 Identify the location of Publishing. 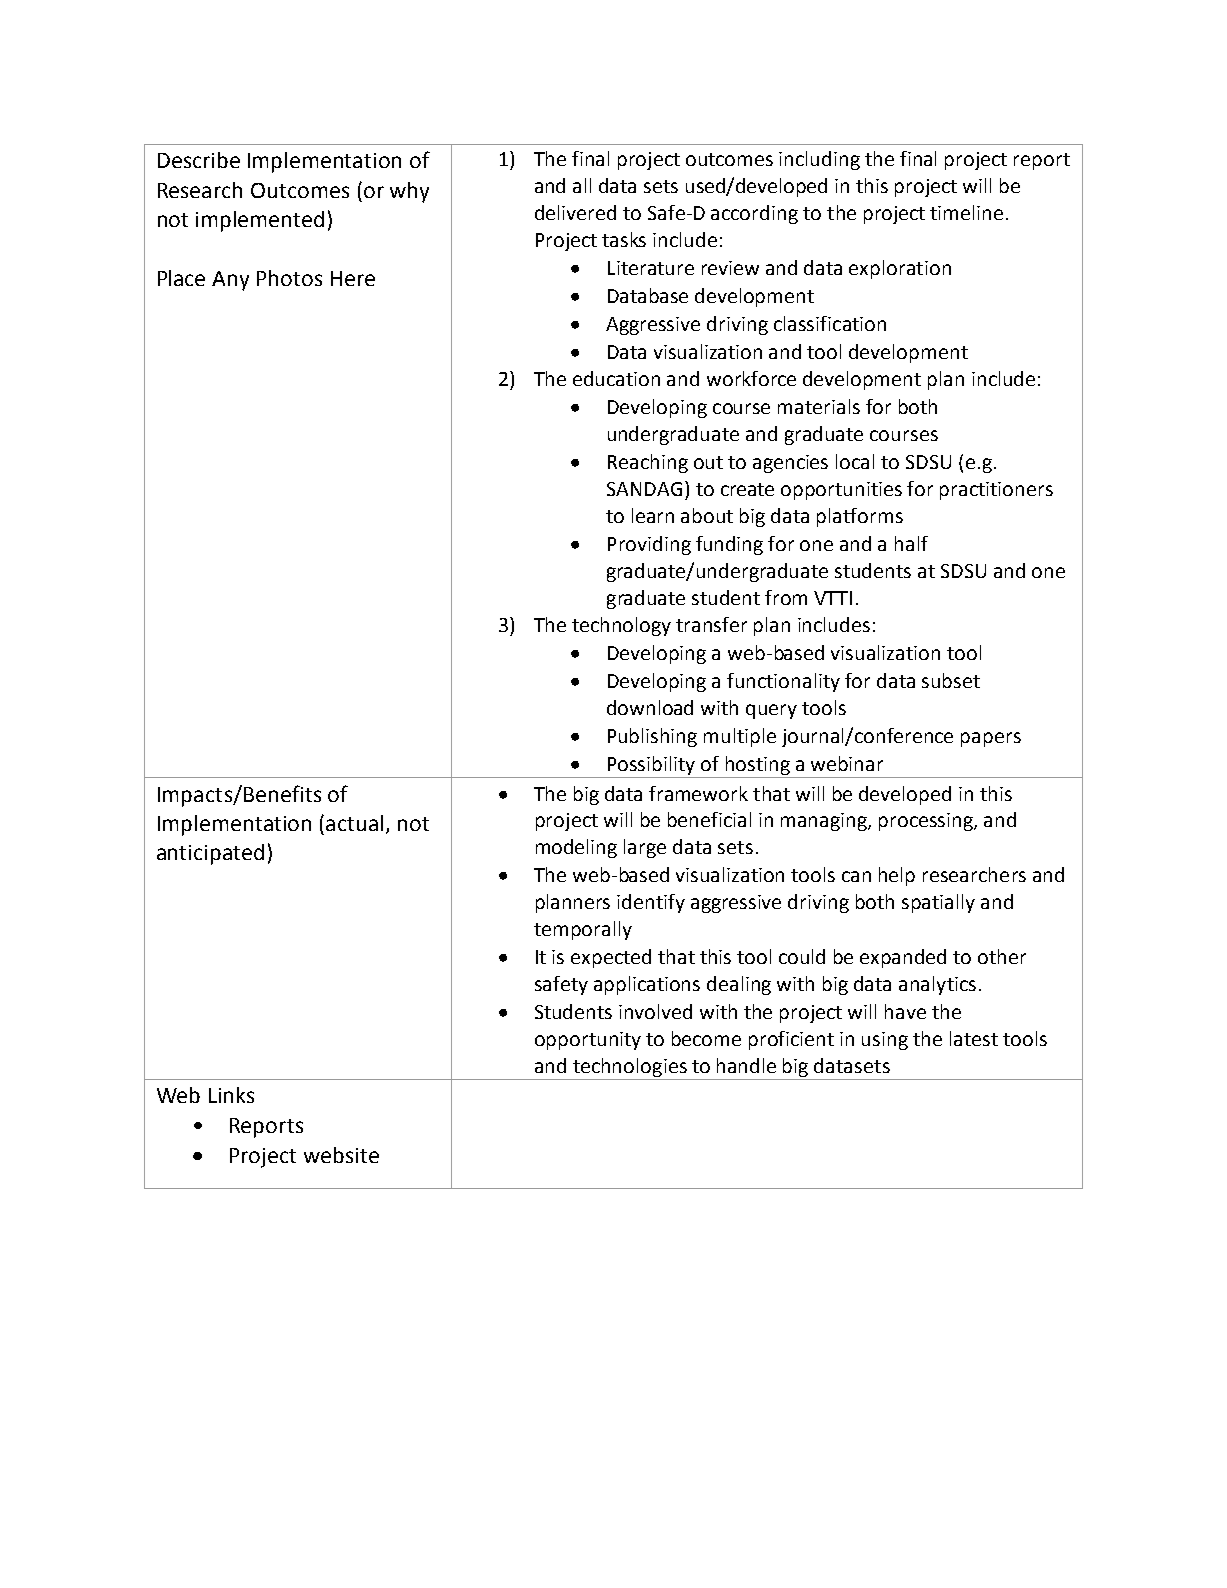
(652, 737).
